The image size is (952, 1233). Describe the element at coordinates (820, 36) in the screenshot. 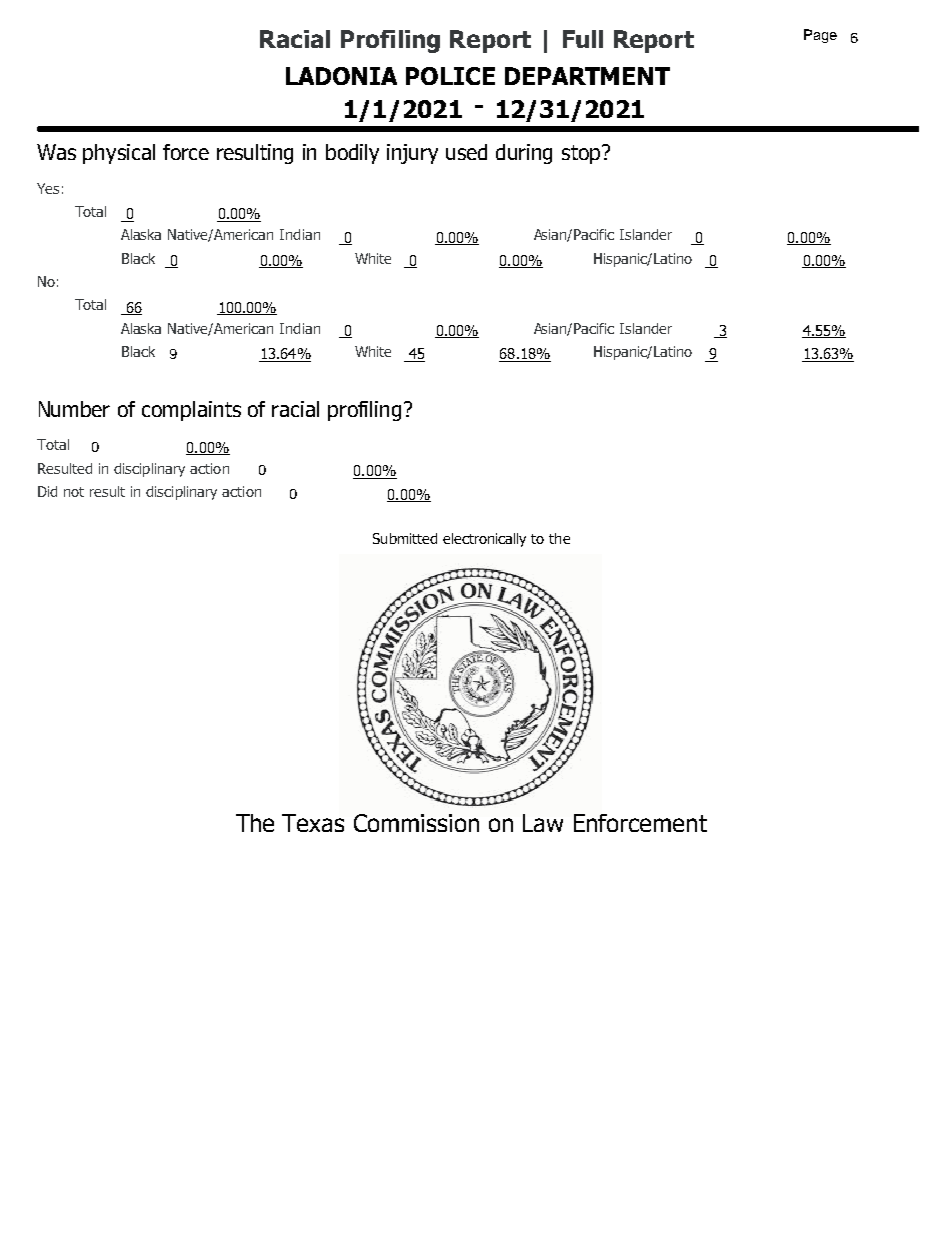

I see `Page` at that location.
